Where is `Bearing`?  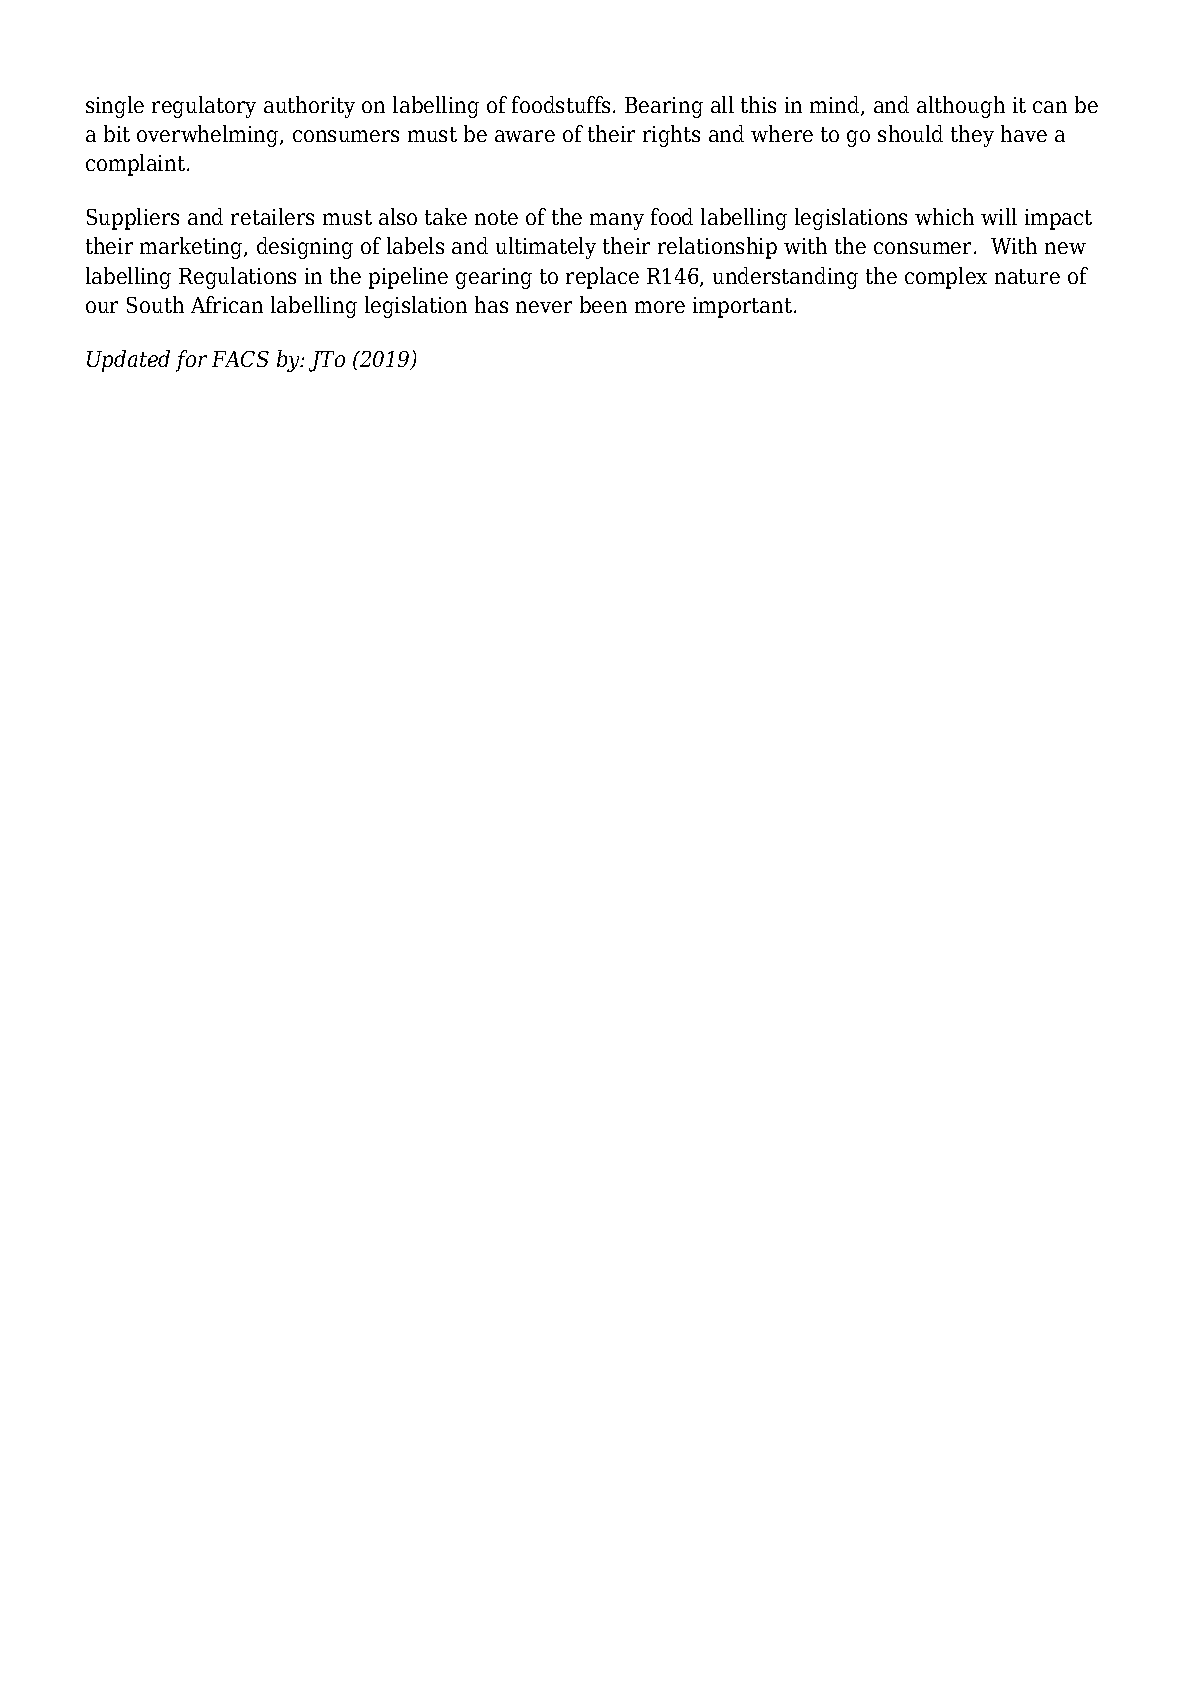 Bearing is located at coordinates (664, 107).
